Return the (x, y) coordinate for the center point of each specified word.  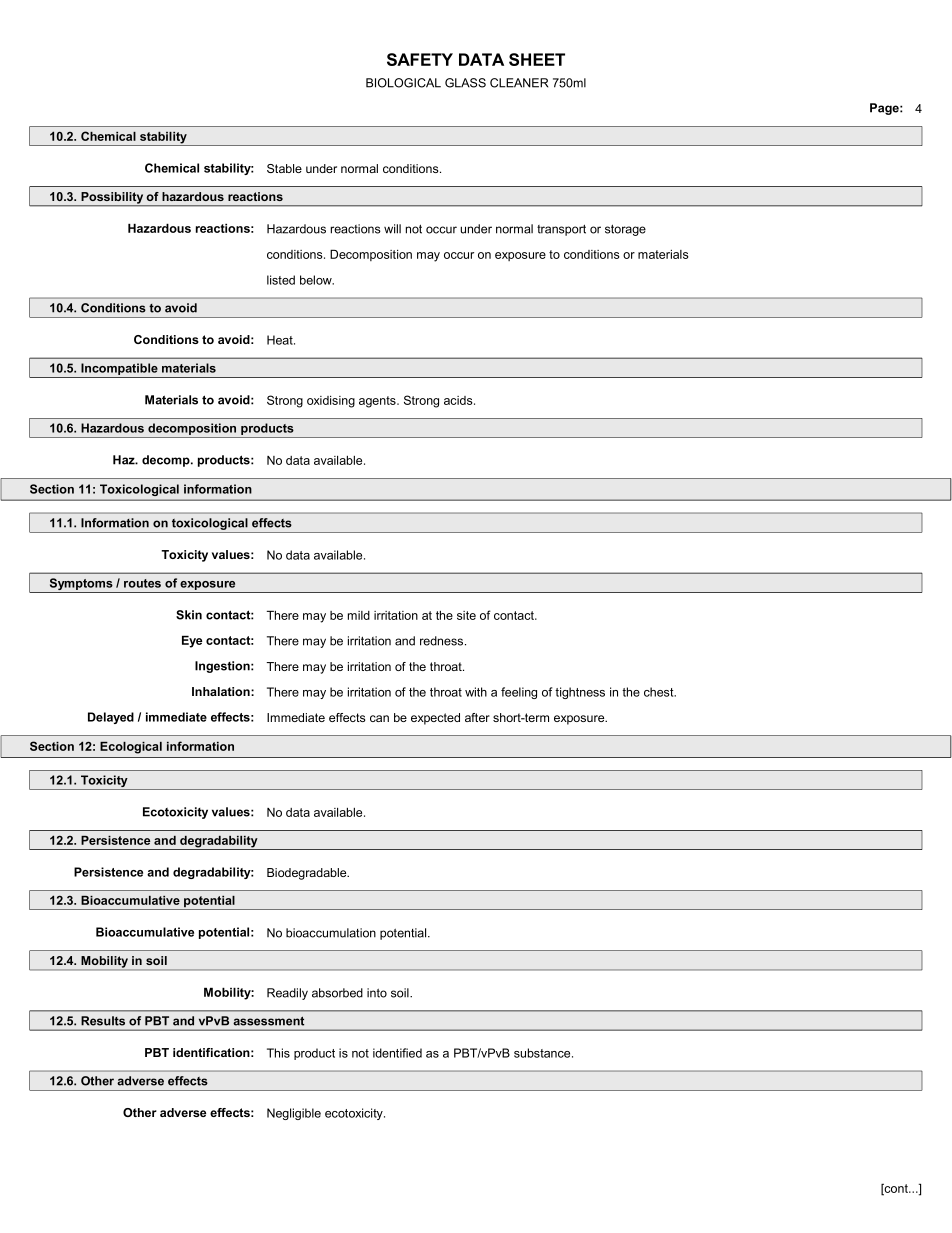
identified (397, 1053)
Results (103, 1021)
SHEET (537, 59)
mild (359, 615)
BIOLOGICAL (403, 83)
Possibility (112, 199)
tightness (580, 693)
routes (142, 583)
